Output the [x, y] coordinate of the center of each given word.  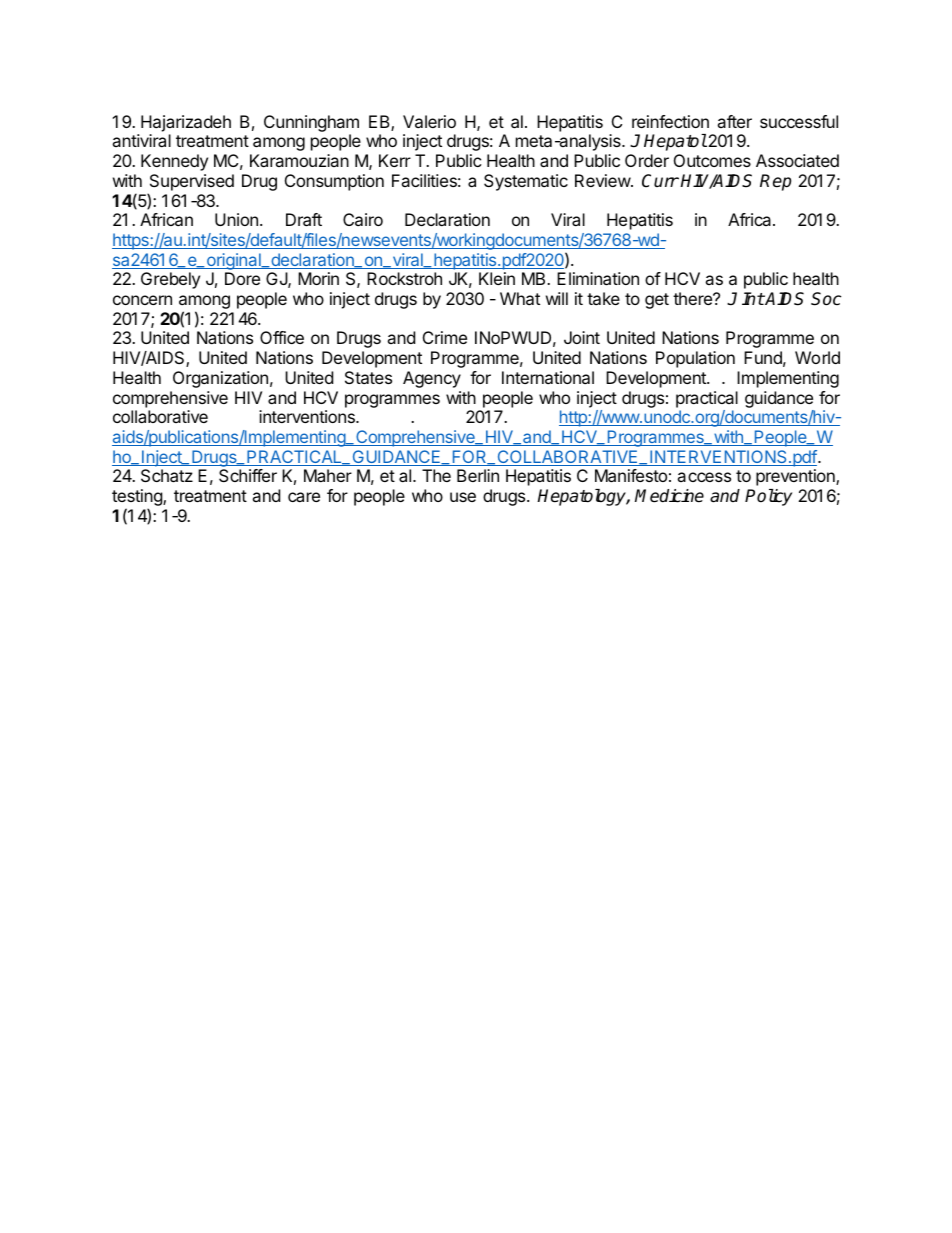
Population [695, 359]
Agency [432, 379]
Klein [497, 278]
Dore [242, 278]
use [463, 497]
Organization [220, 379]
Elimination [598, 278]
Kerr [395, 160]
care [304, 497]
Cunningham [311, 123]
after [734, 121]
